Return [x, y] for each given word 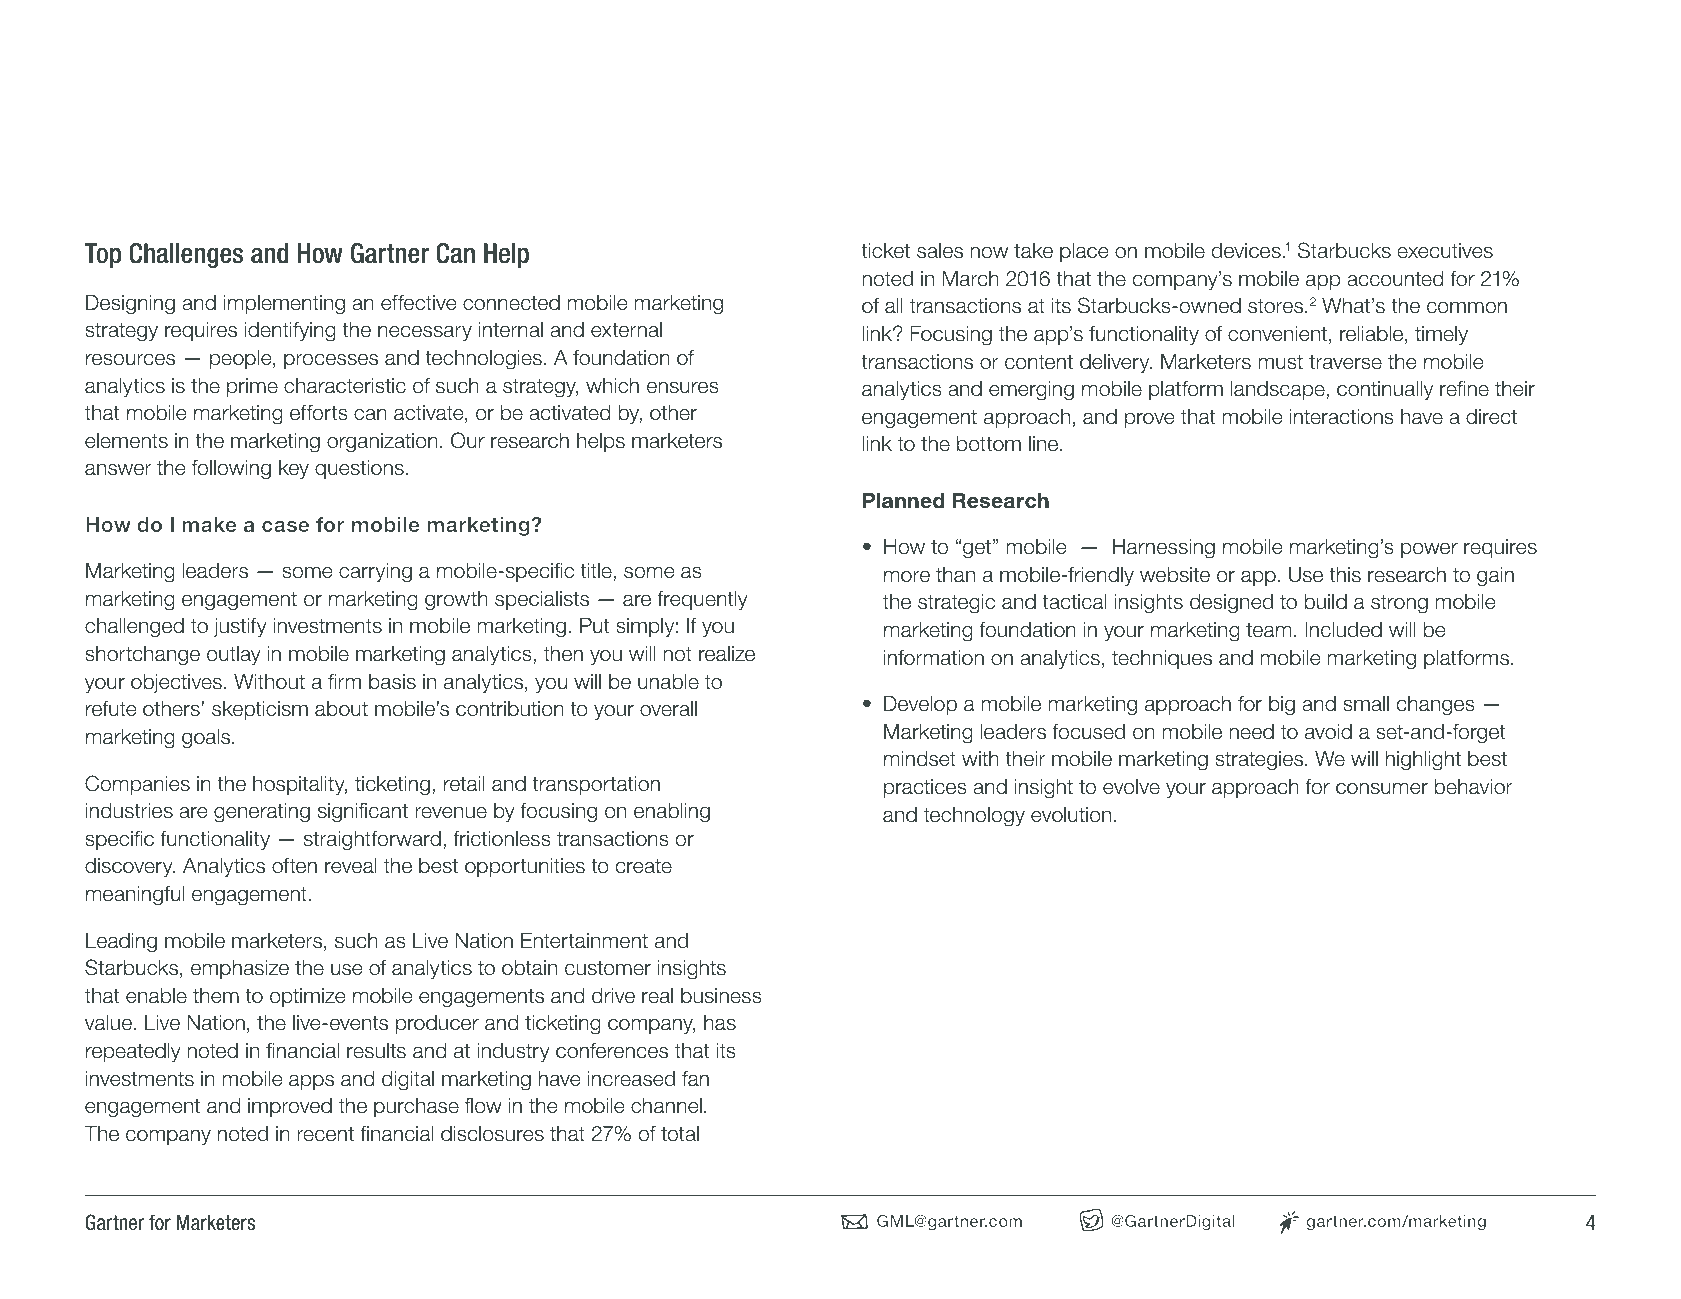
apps [311, 1082]
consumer [1382, 788]
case [285, 526]
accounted [1395, 279]
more [907, 576]
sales [940, 251]
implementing [284, 305]
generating [262, 813]
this [1345, 575]
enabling [672, 813]
